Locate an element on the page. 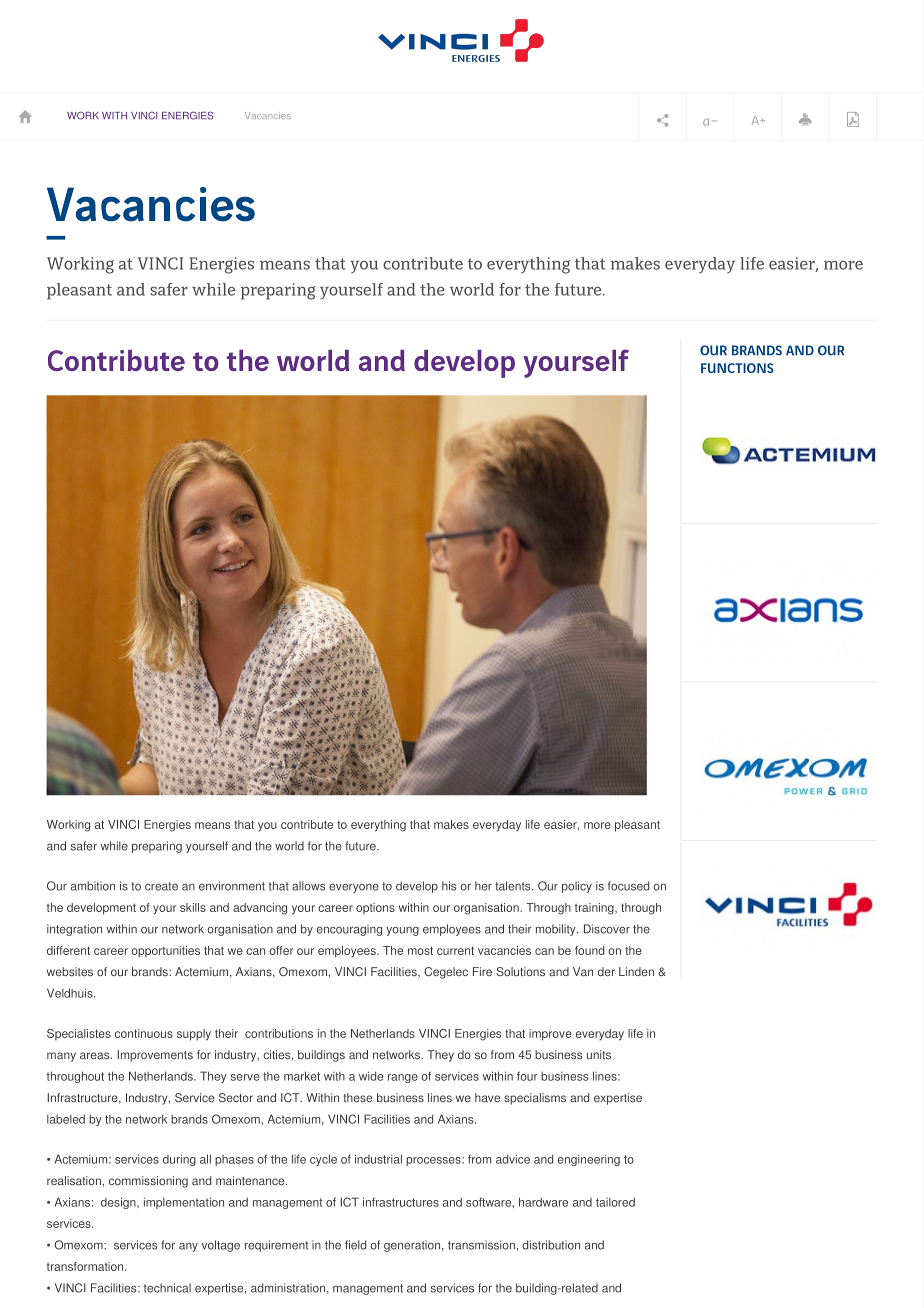 The image size is (924, 1308). skills is located at coordinates (193, 907).
